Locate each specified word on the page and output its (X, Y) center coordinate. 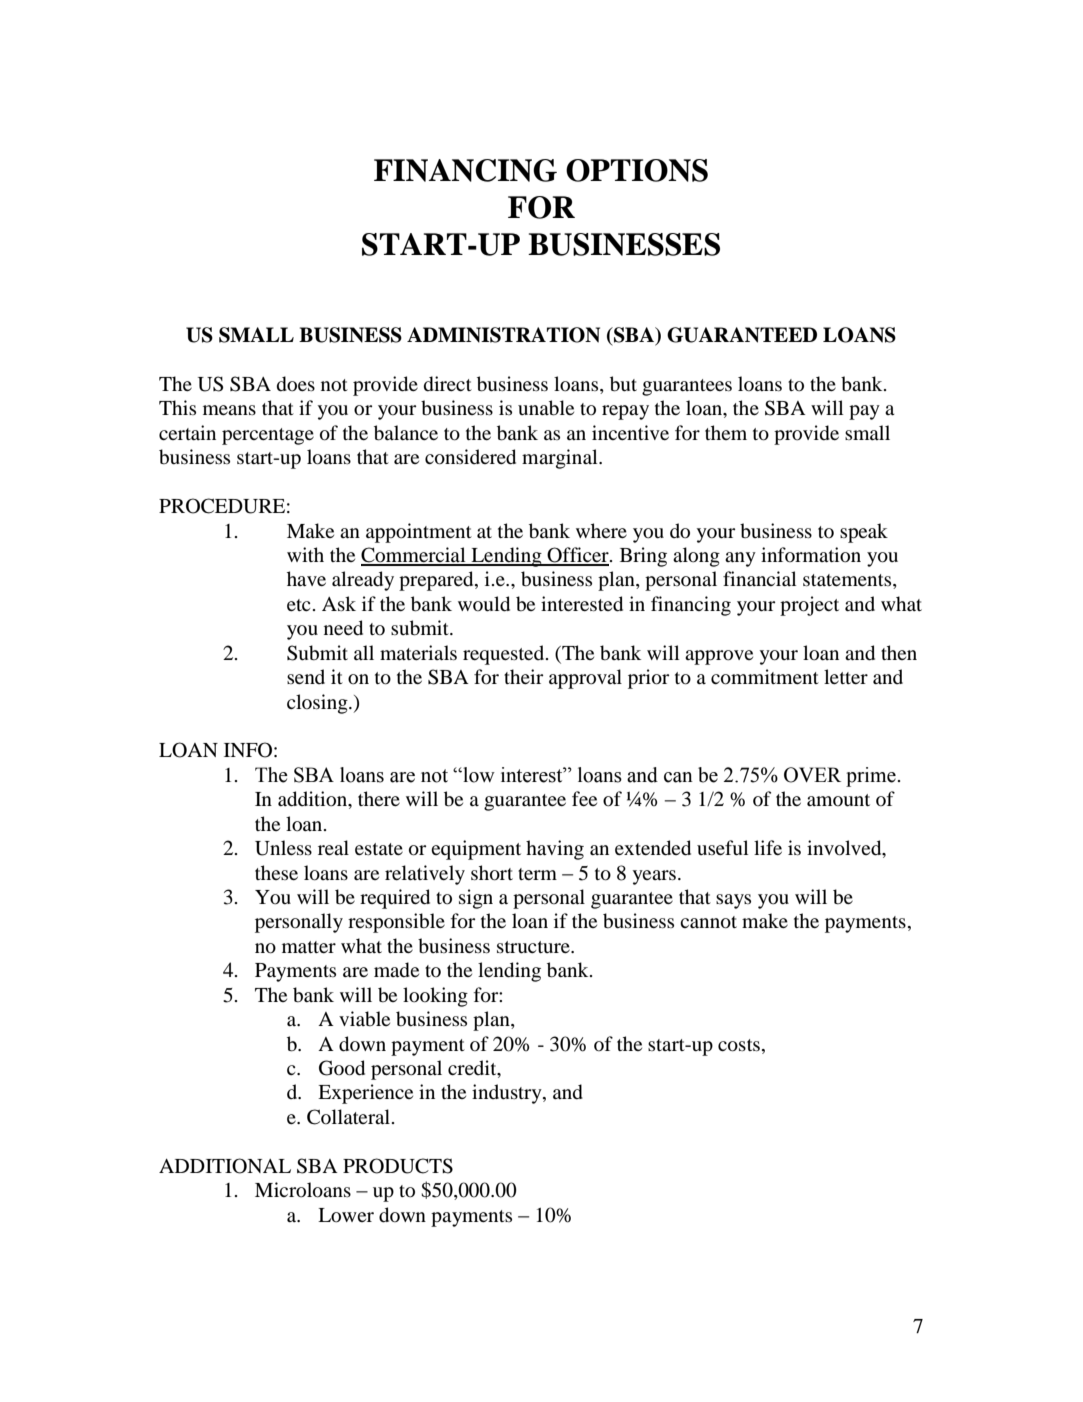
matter (309, 947)
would (484, 604)
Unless (283, 848)
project (809, 606)
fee (584, 798)
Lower (346, 1215)
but (623, 384)
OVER (812, 775)
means (229, 410)
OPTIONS (637, 170)
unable (546, 408)
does (296, 384)
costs (739, 1045)
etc (298, 605)
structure (534, 947)
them (726, 432)
